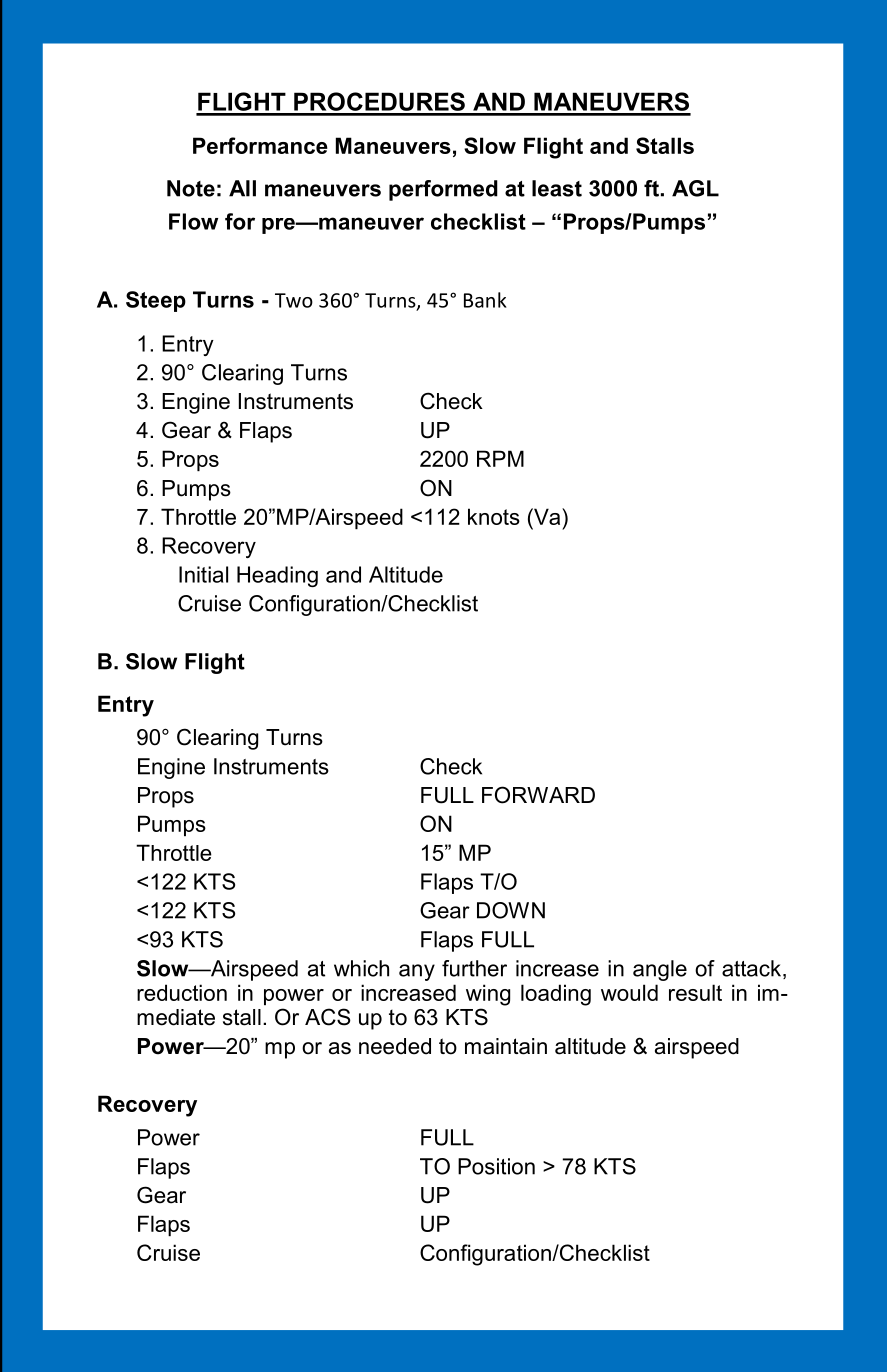 This screenshot has height=1372, width=887. Describe the element at coordinates (500, 458) in the screenshot. I see `RPM` at that location.
